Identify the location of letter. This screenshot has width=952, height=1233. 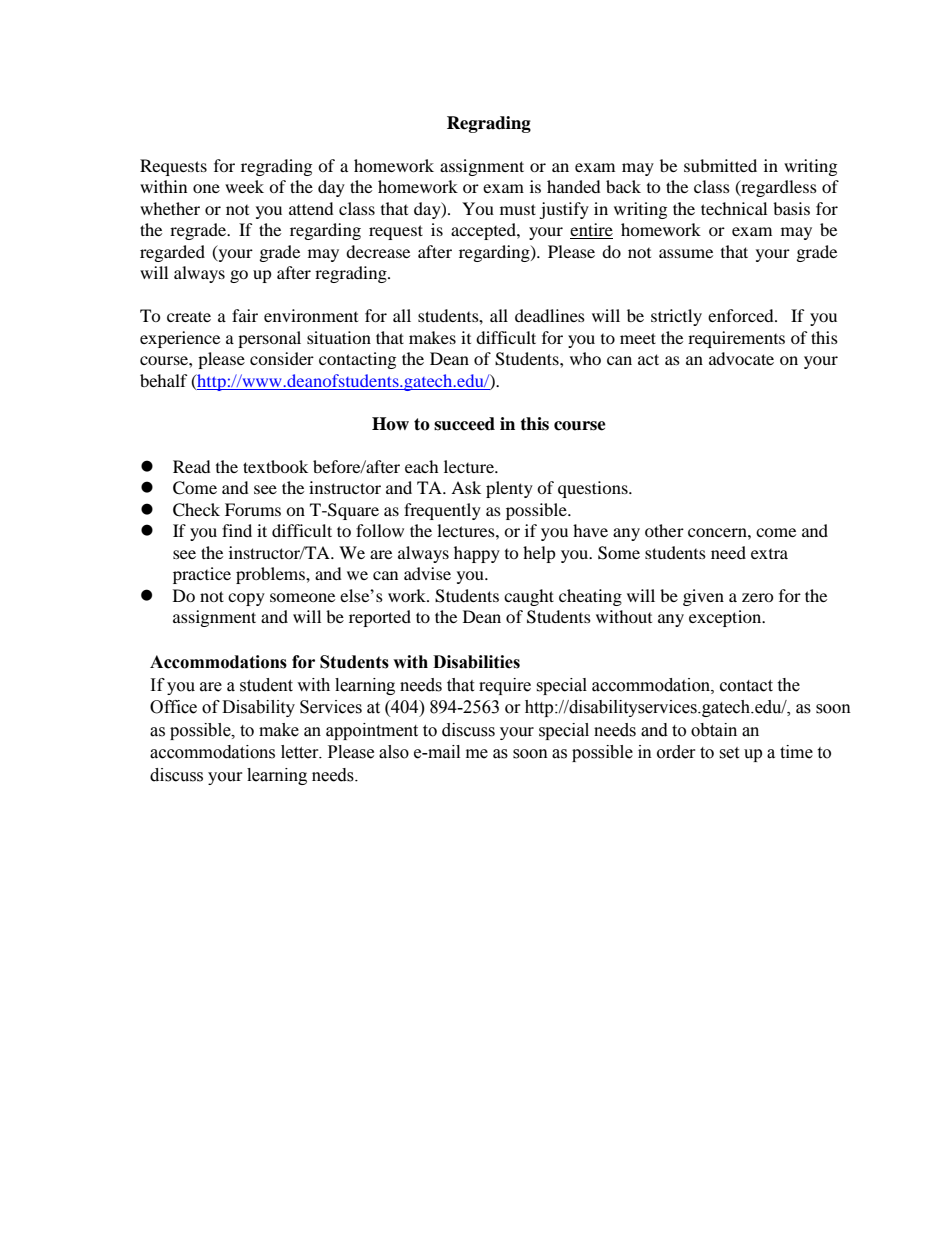
(301, 752).
